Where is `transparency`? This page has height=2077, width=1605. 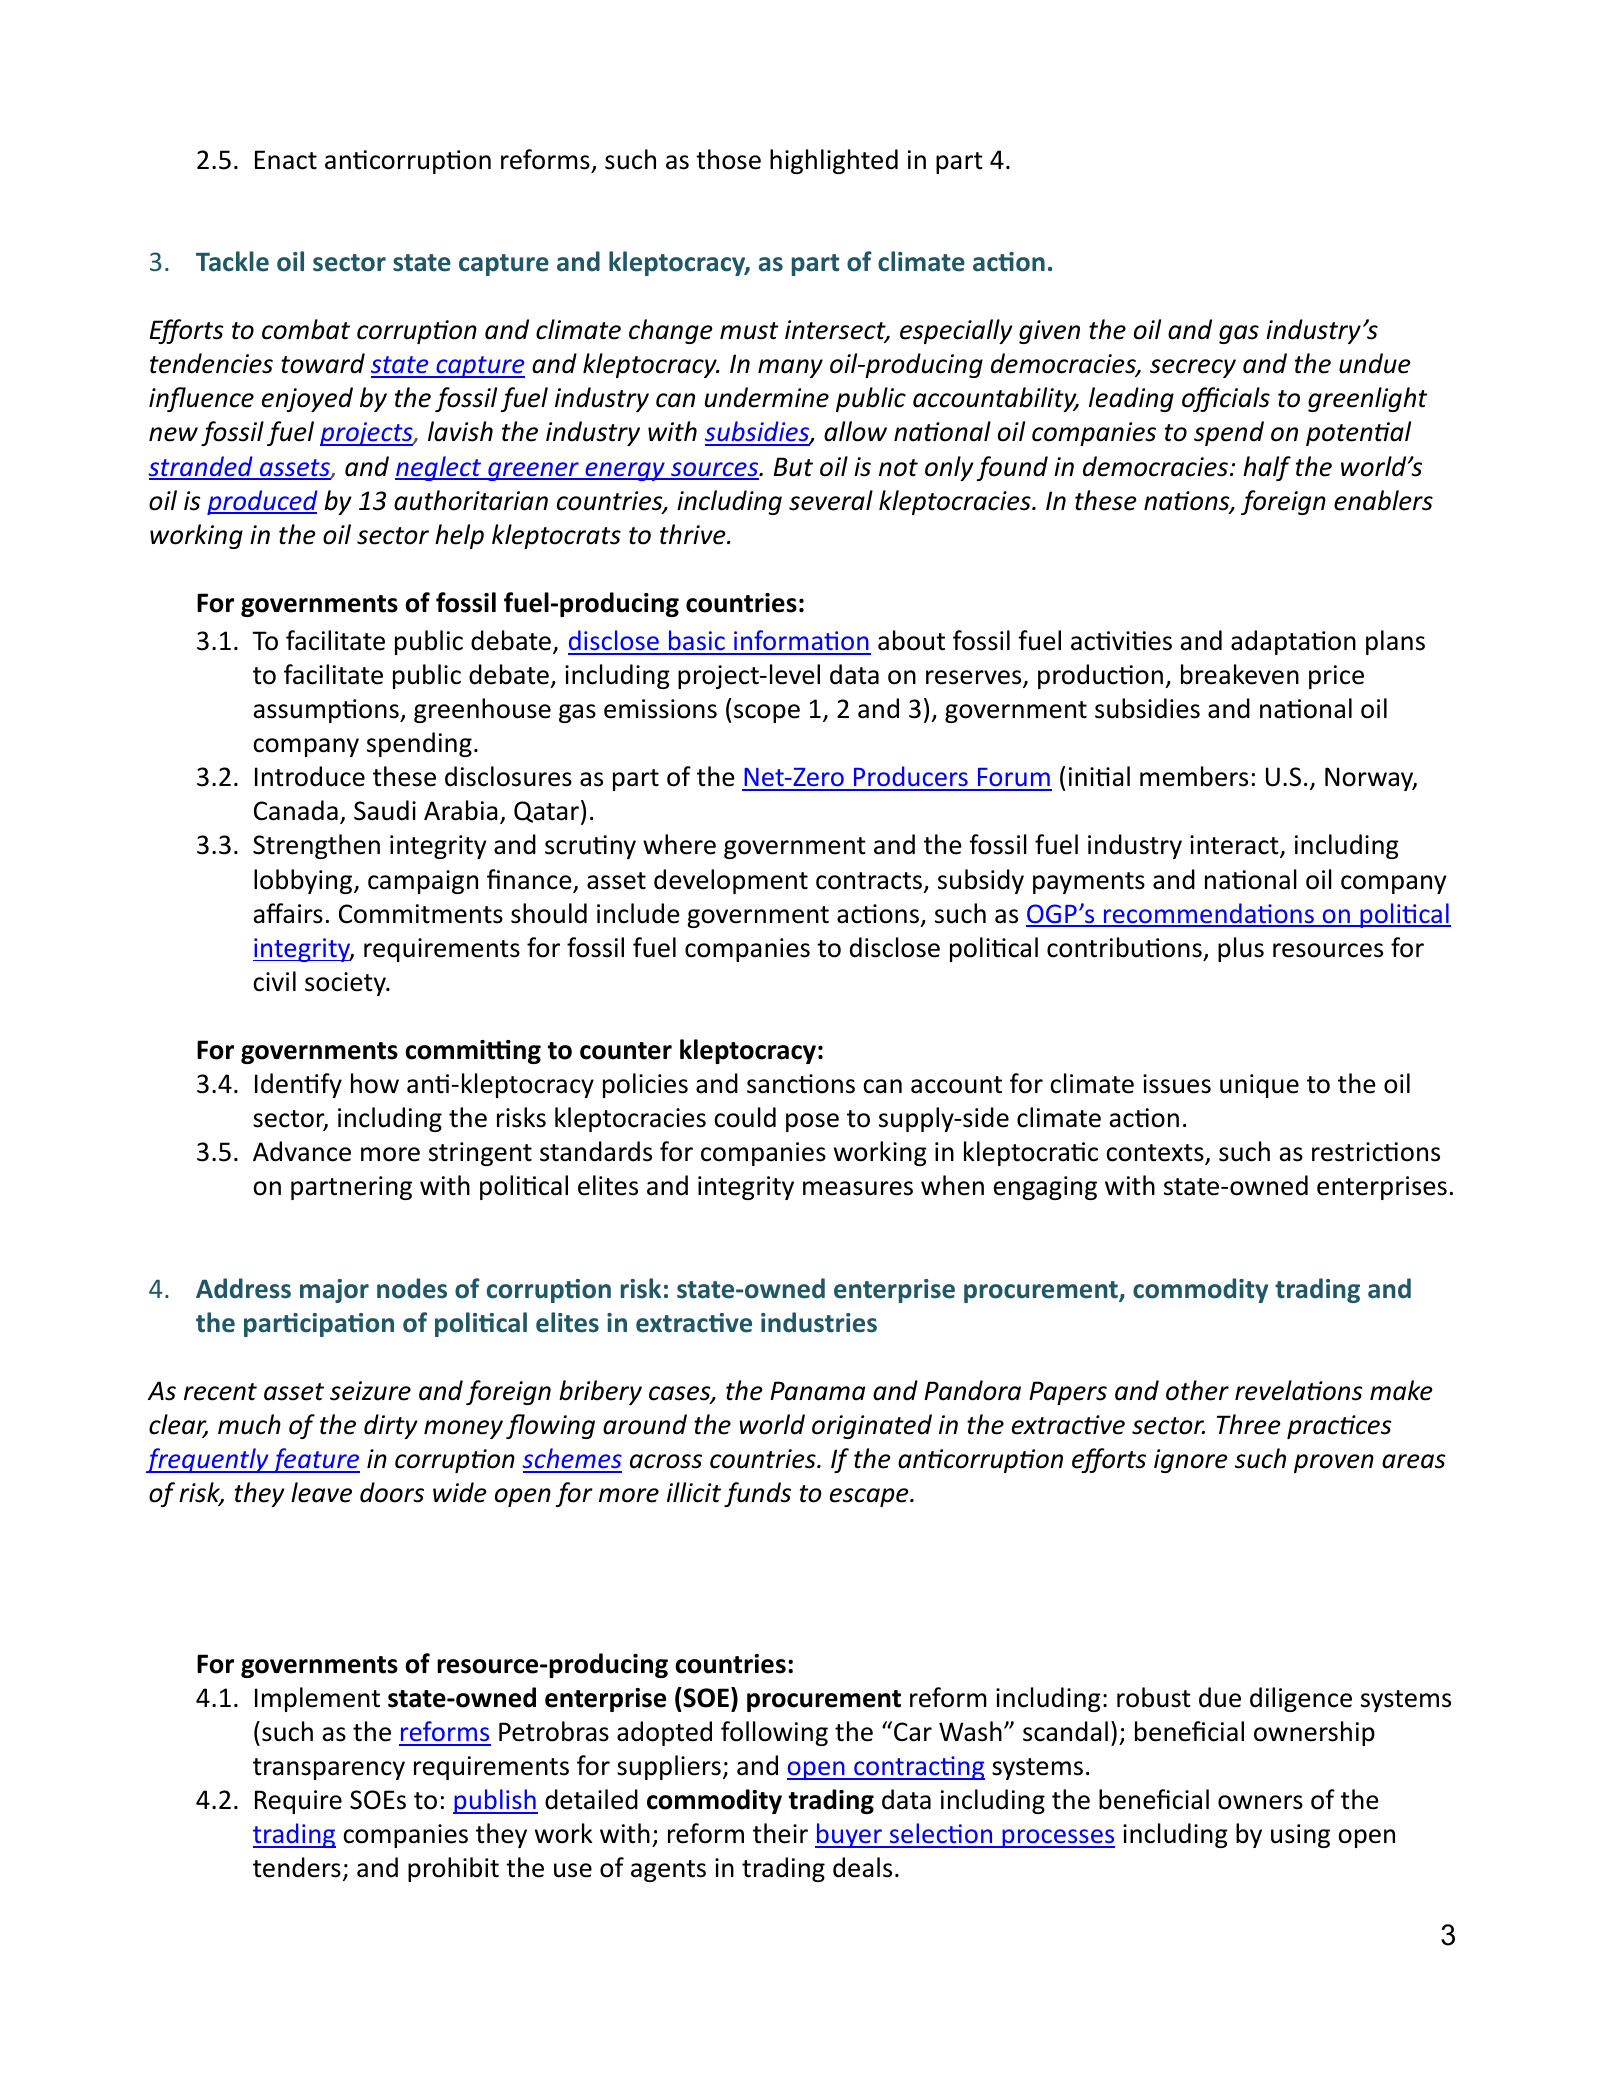 transparency is located at coordinates (329, 1769).
